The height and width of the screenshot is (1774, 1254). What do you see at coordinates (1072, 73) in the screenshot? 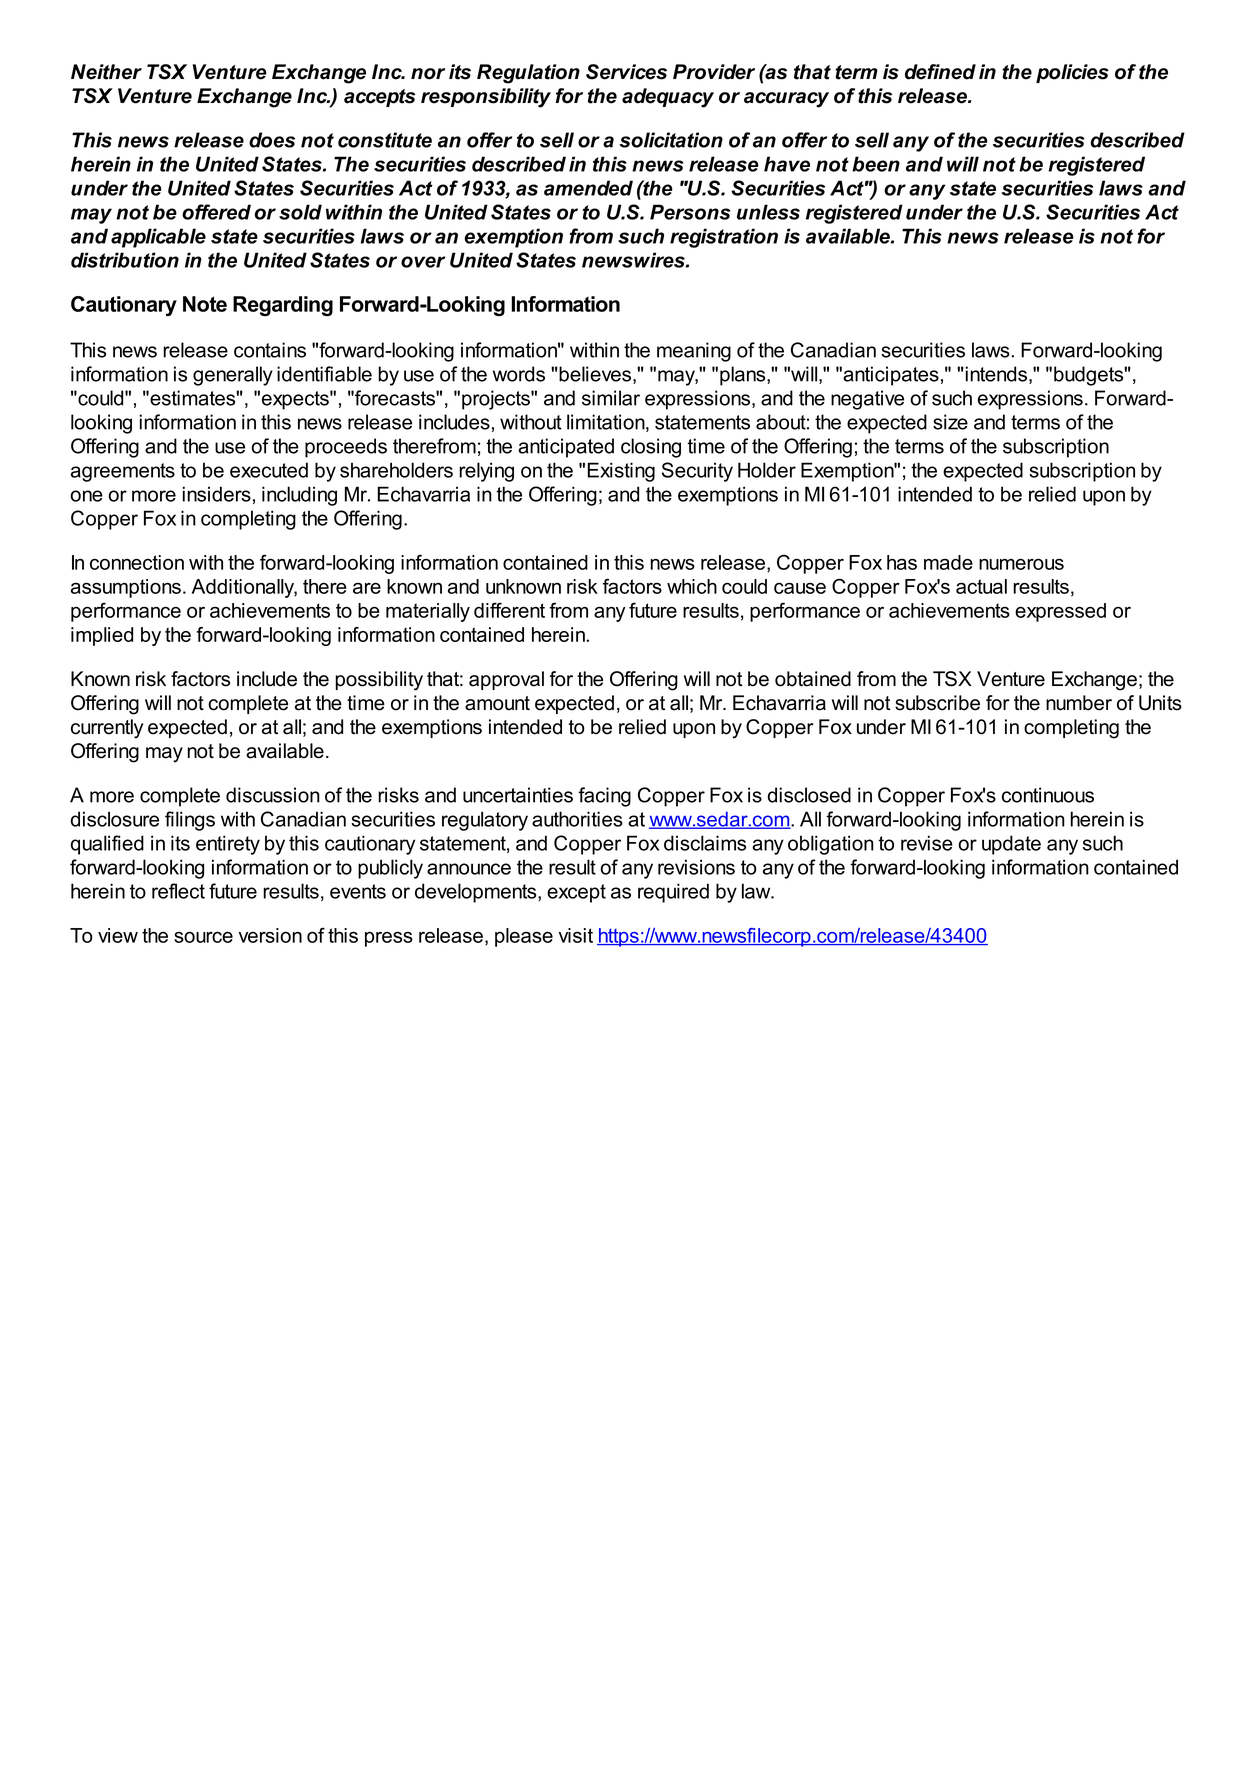
I see `policies` at bounding box center [1072, 73].
